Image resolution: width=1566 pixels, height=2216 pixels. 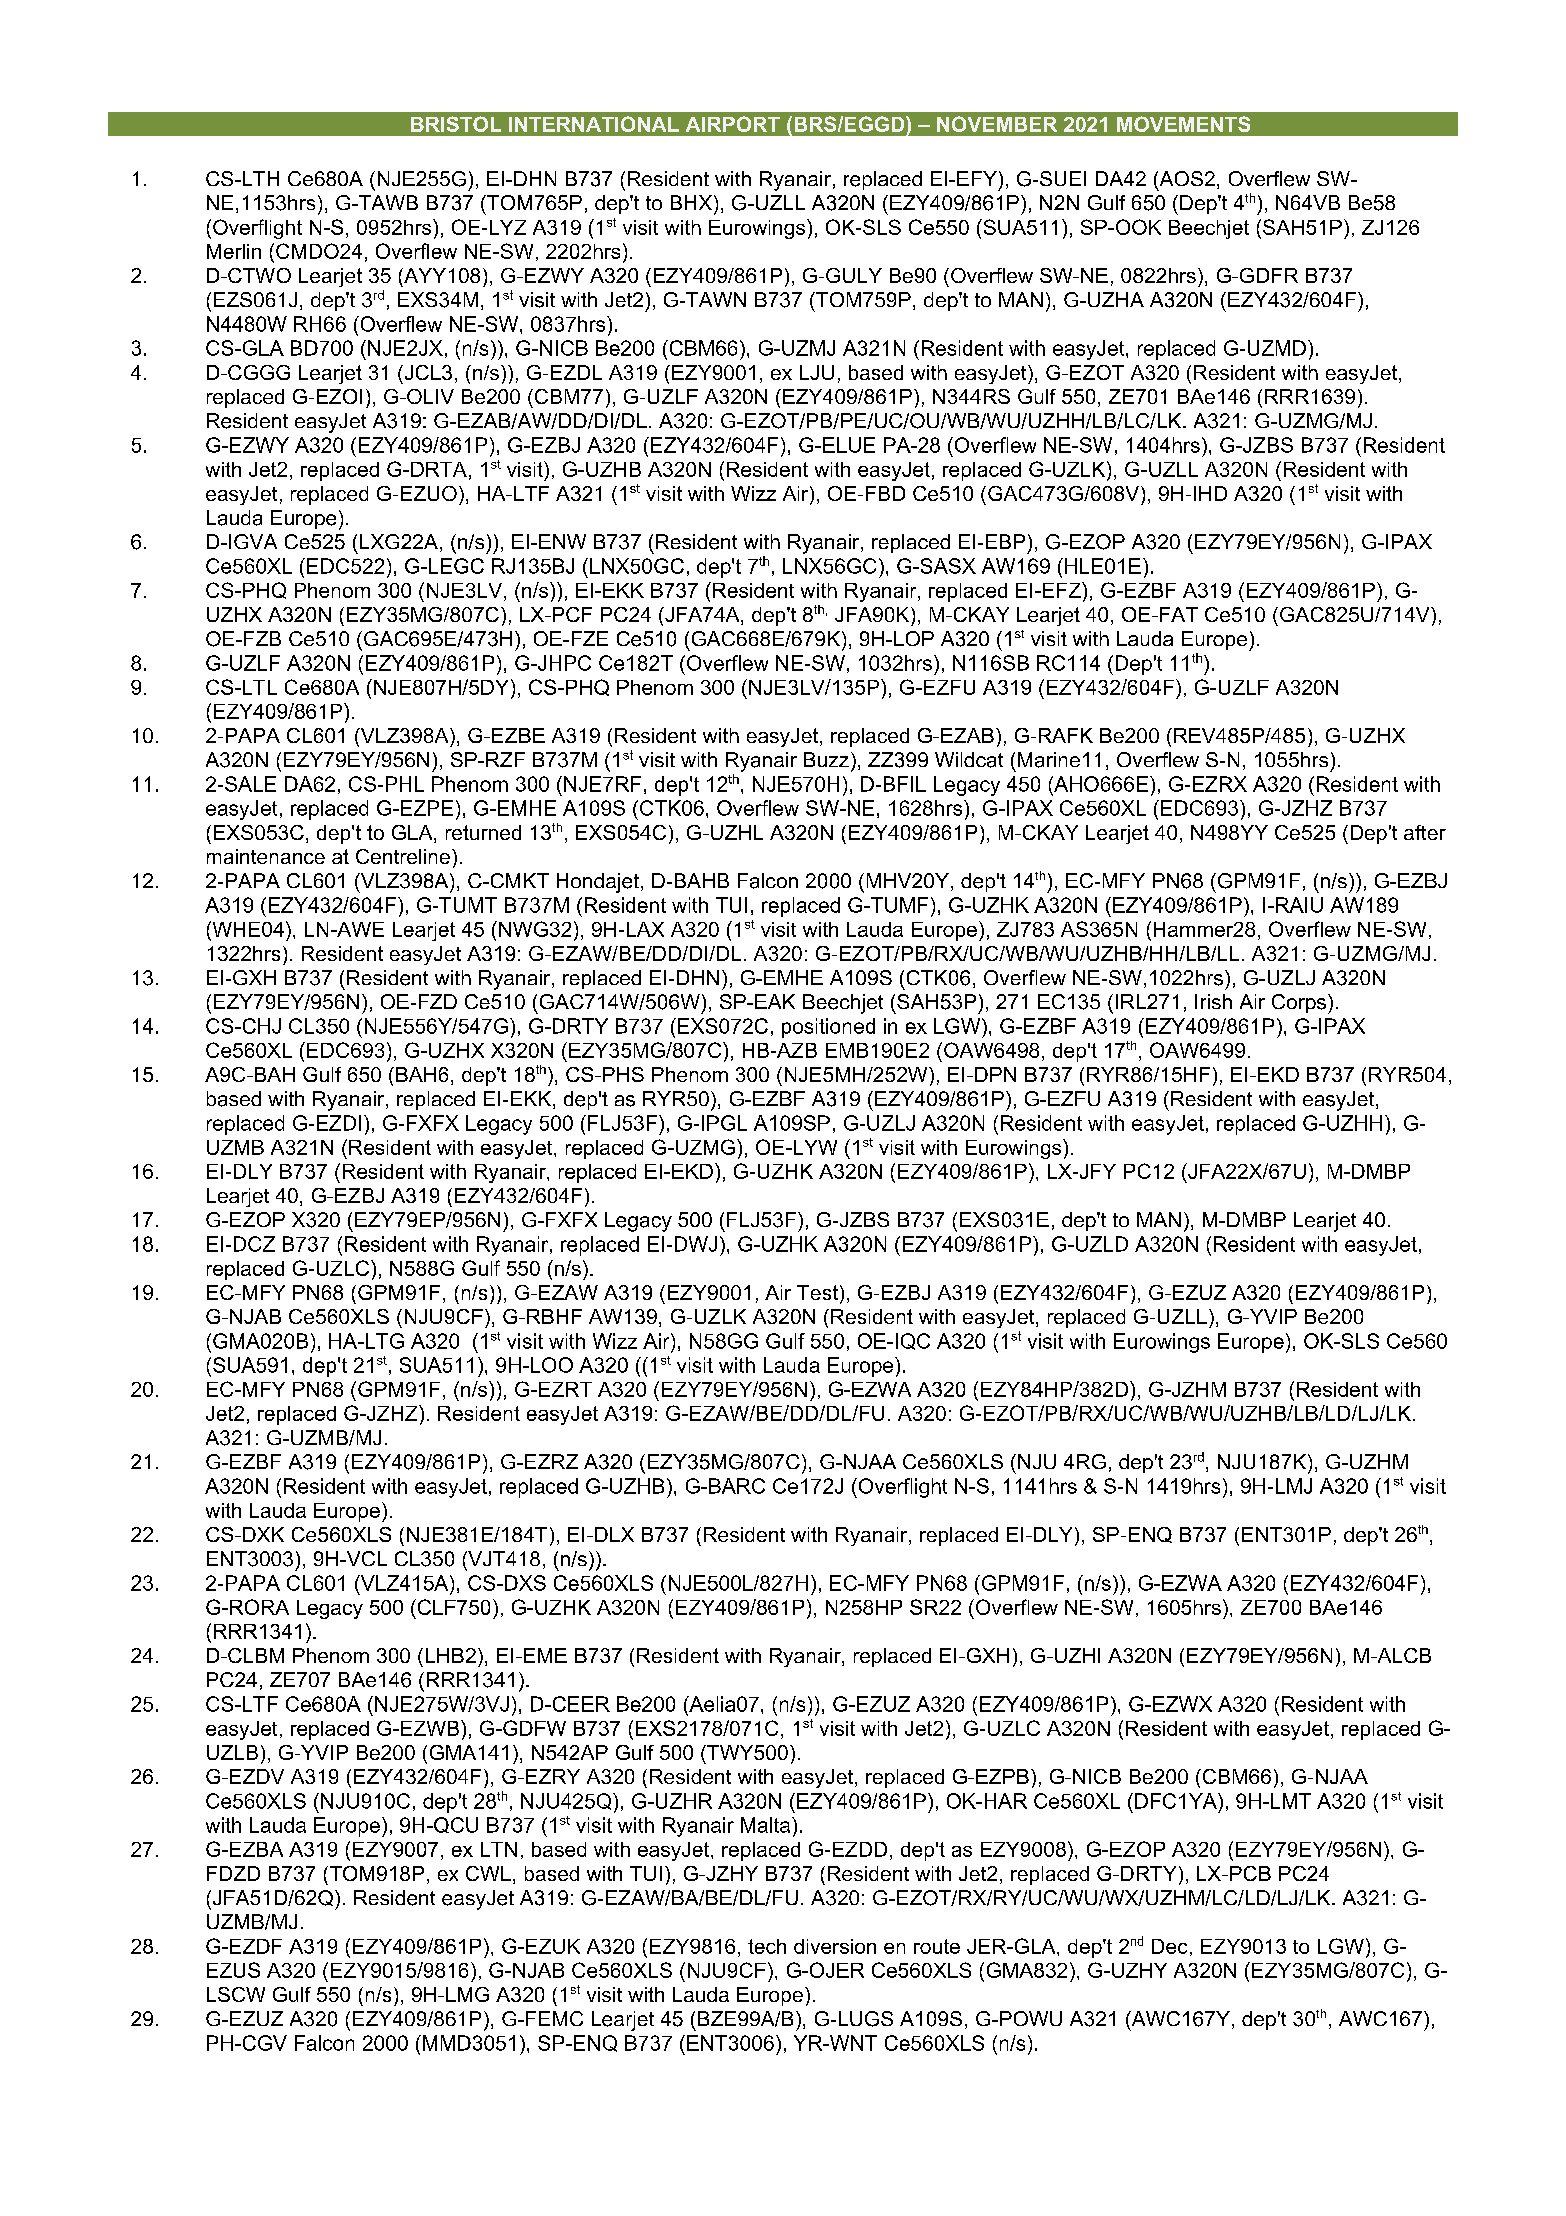 What do you see at coordinates (828, 1028) in the page?
I see `positioned` at bounding box center [828, 1028].
